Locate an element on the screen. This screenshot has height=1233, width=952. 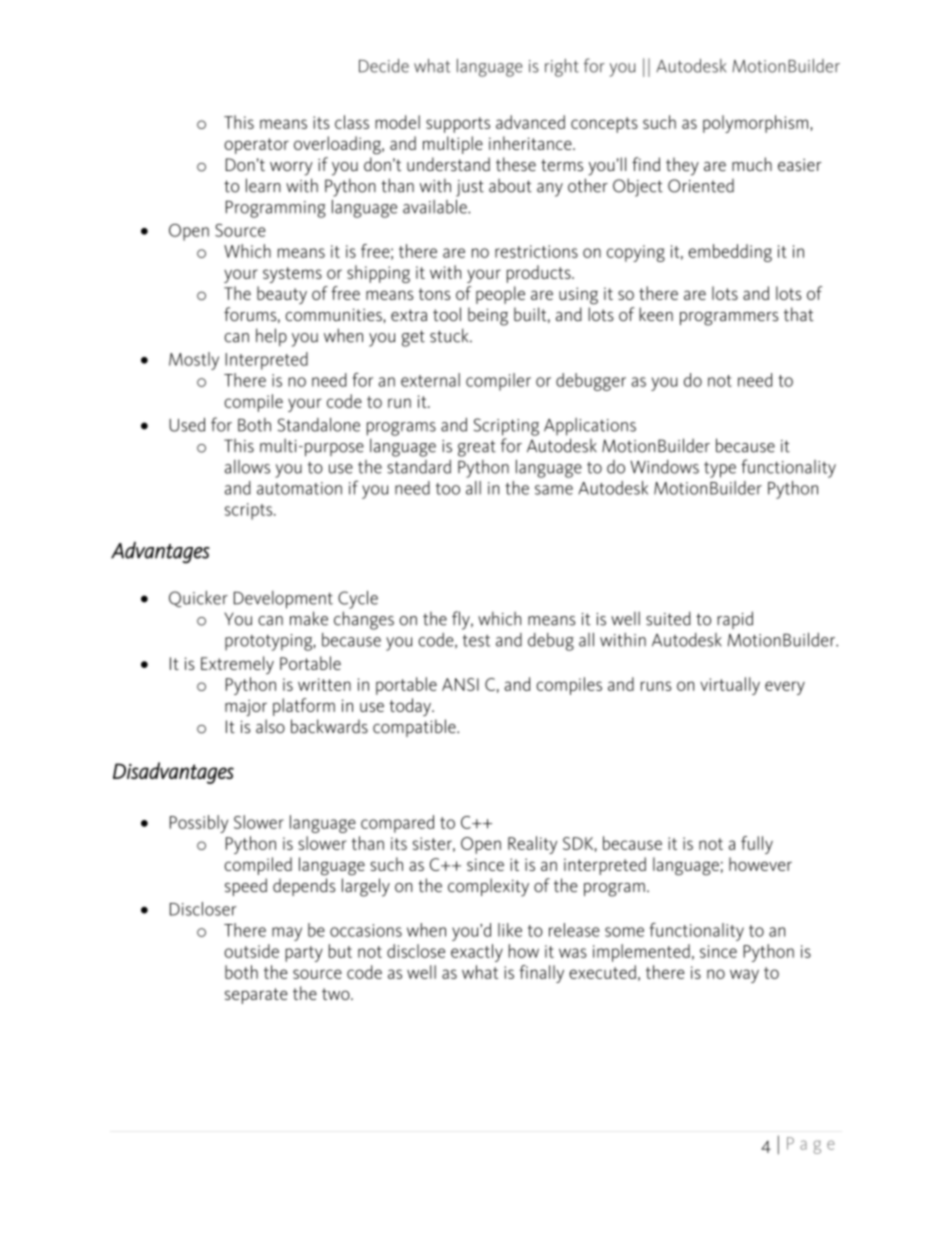
embedding is located at coordinates (730, 253).
